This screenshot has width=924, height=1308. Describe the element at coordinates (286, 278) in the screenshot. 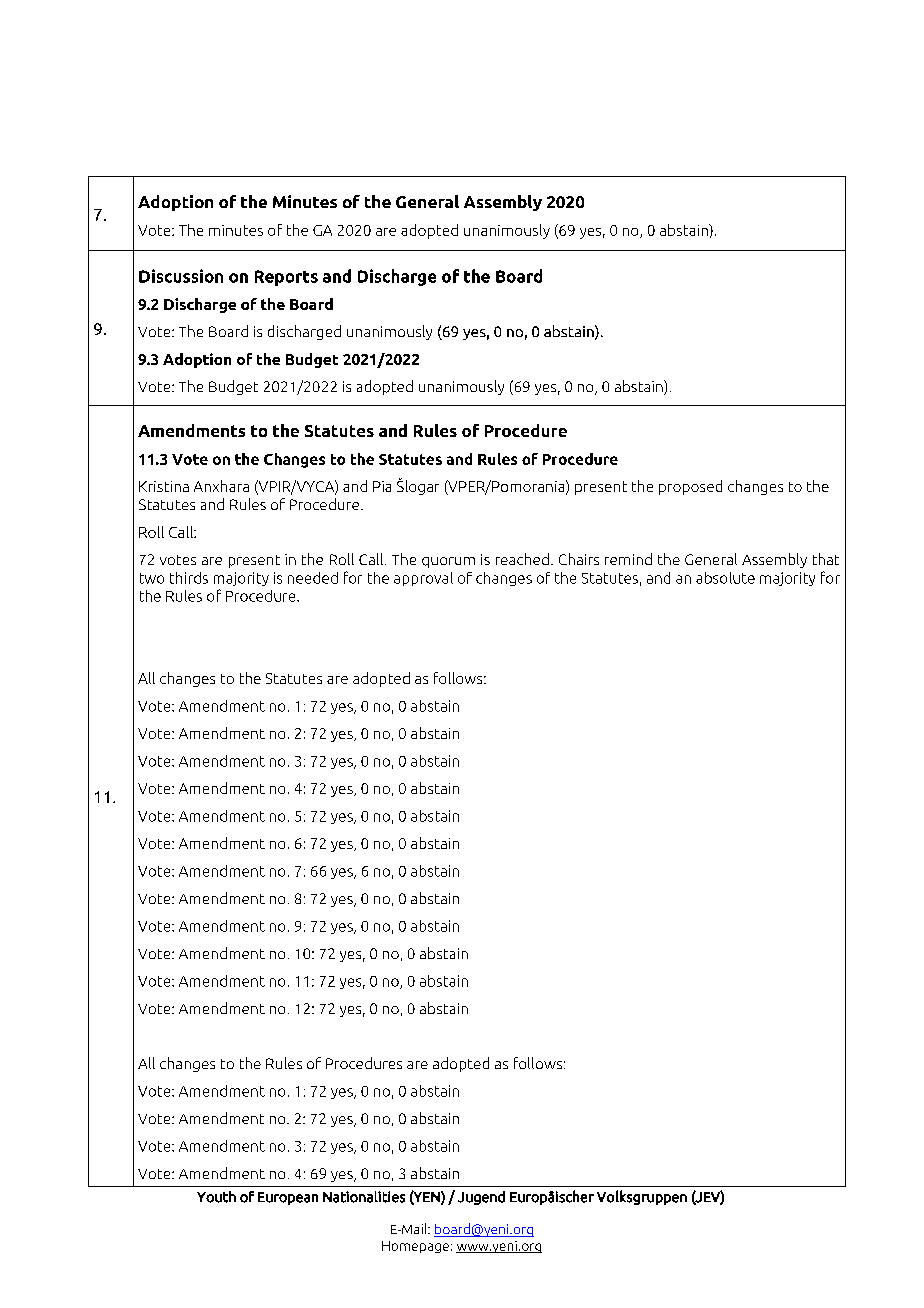

I see `Reports` at that location.
